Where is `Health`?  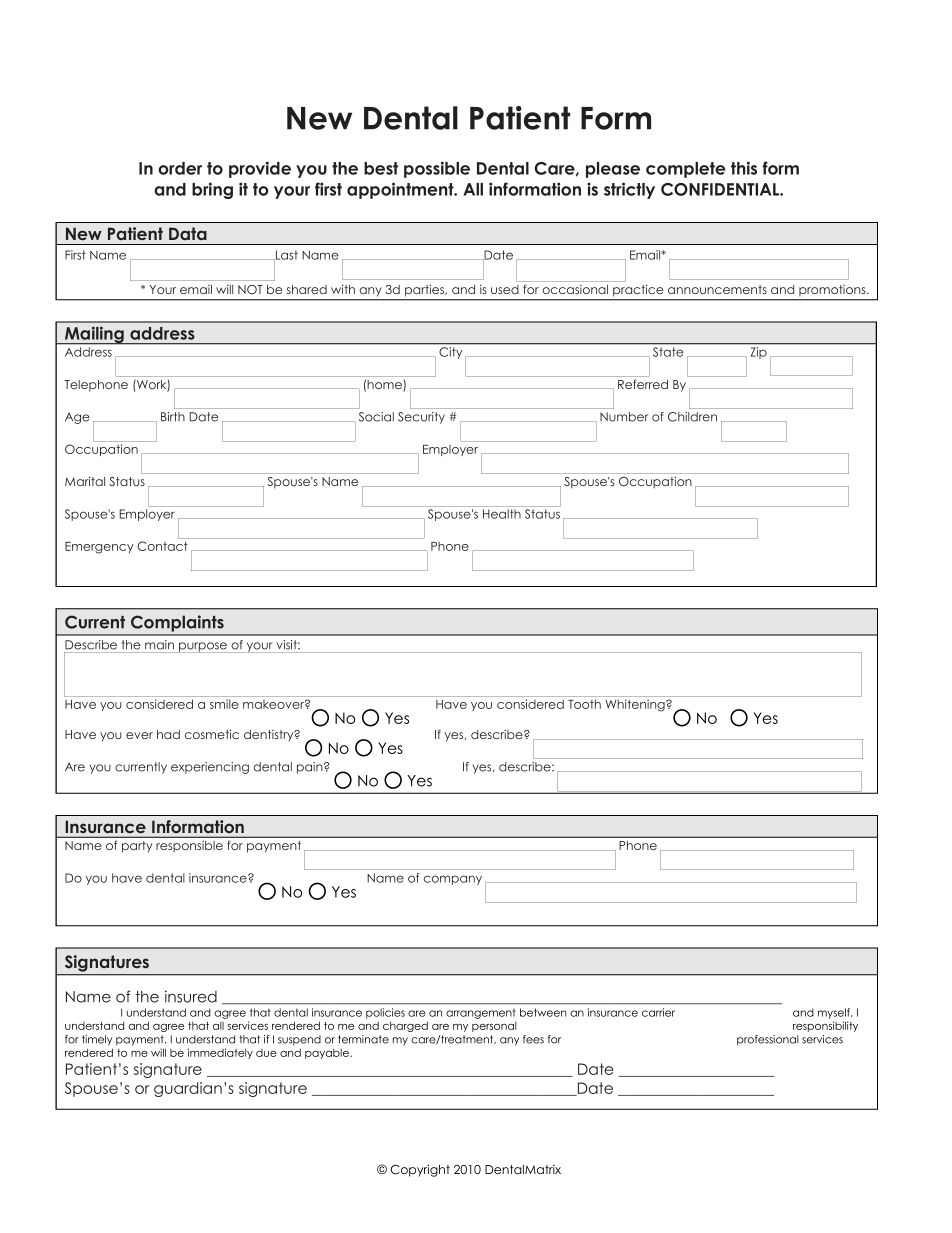
Health is located at coordinates (502, 514).
